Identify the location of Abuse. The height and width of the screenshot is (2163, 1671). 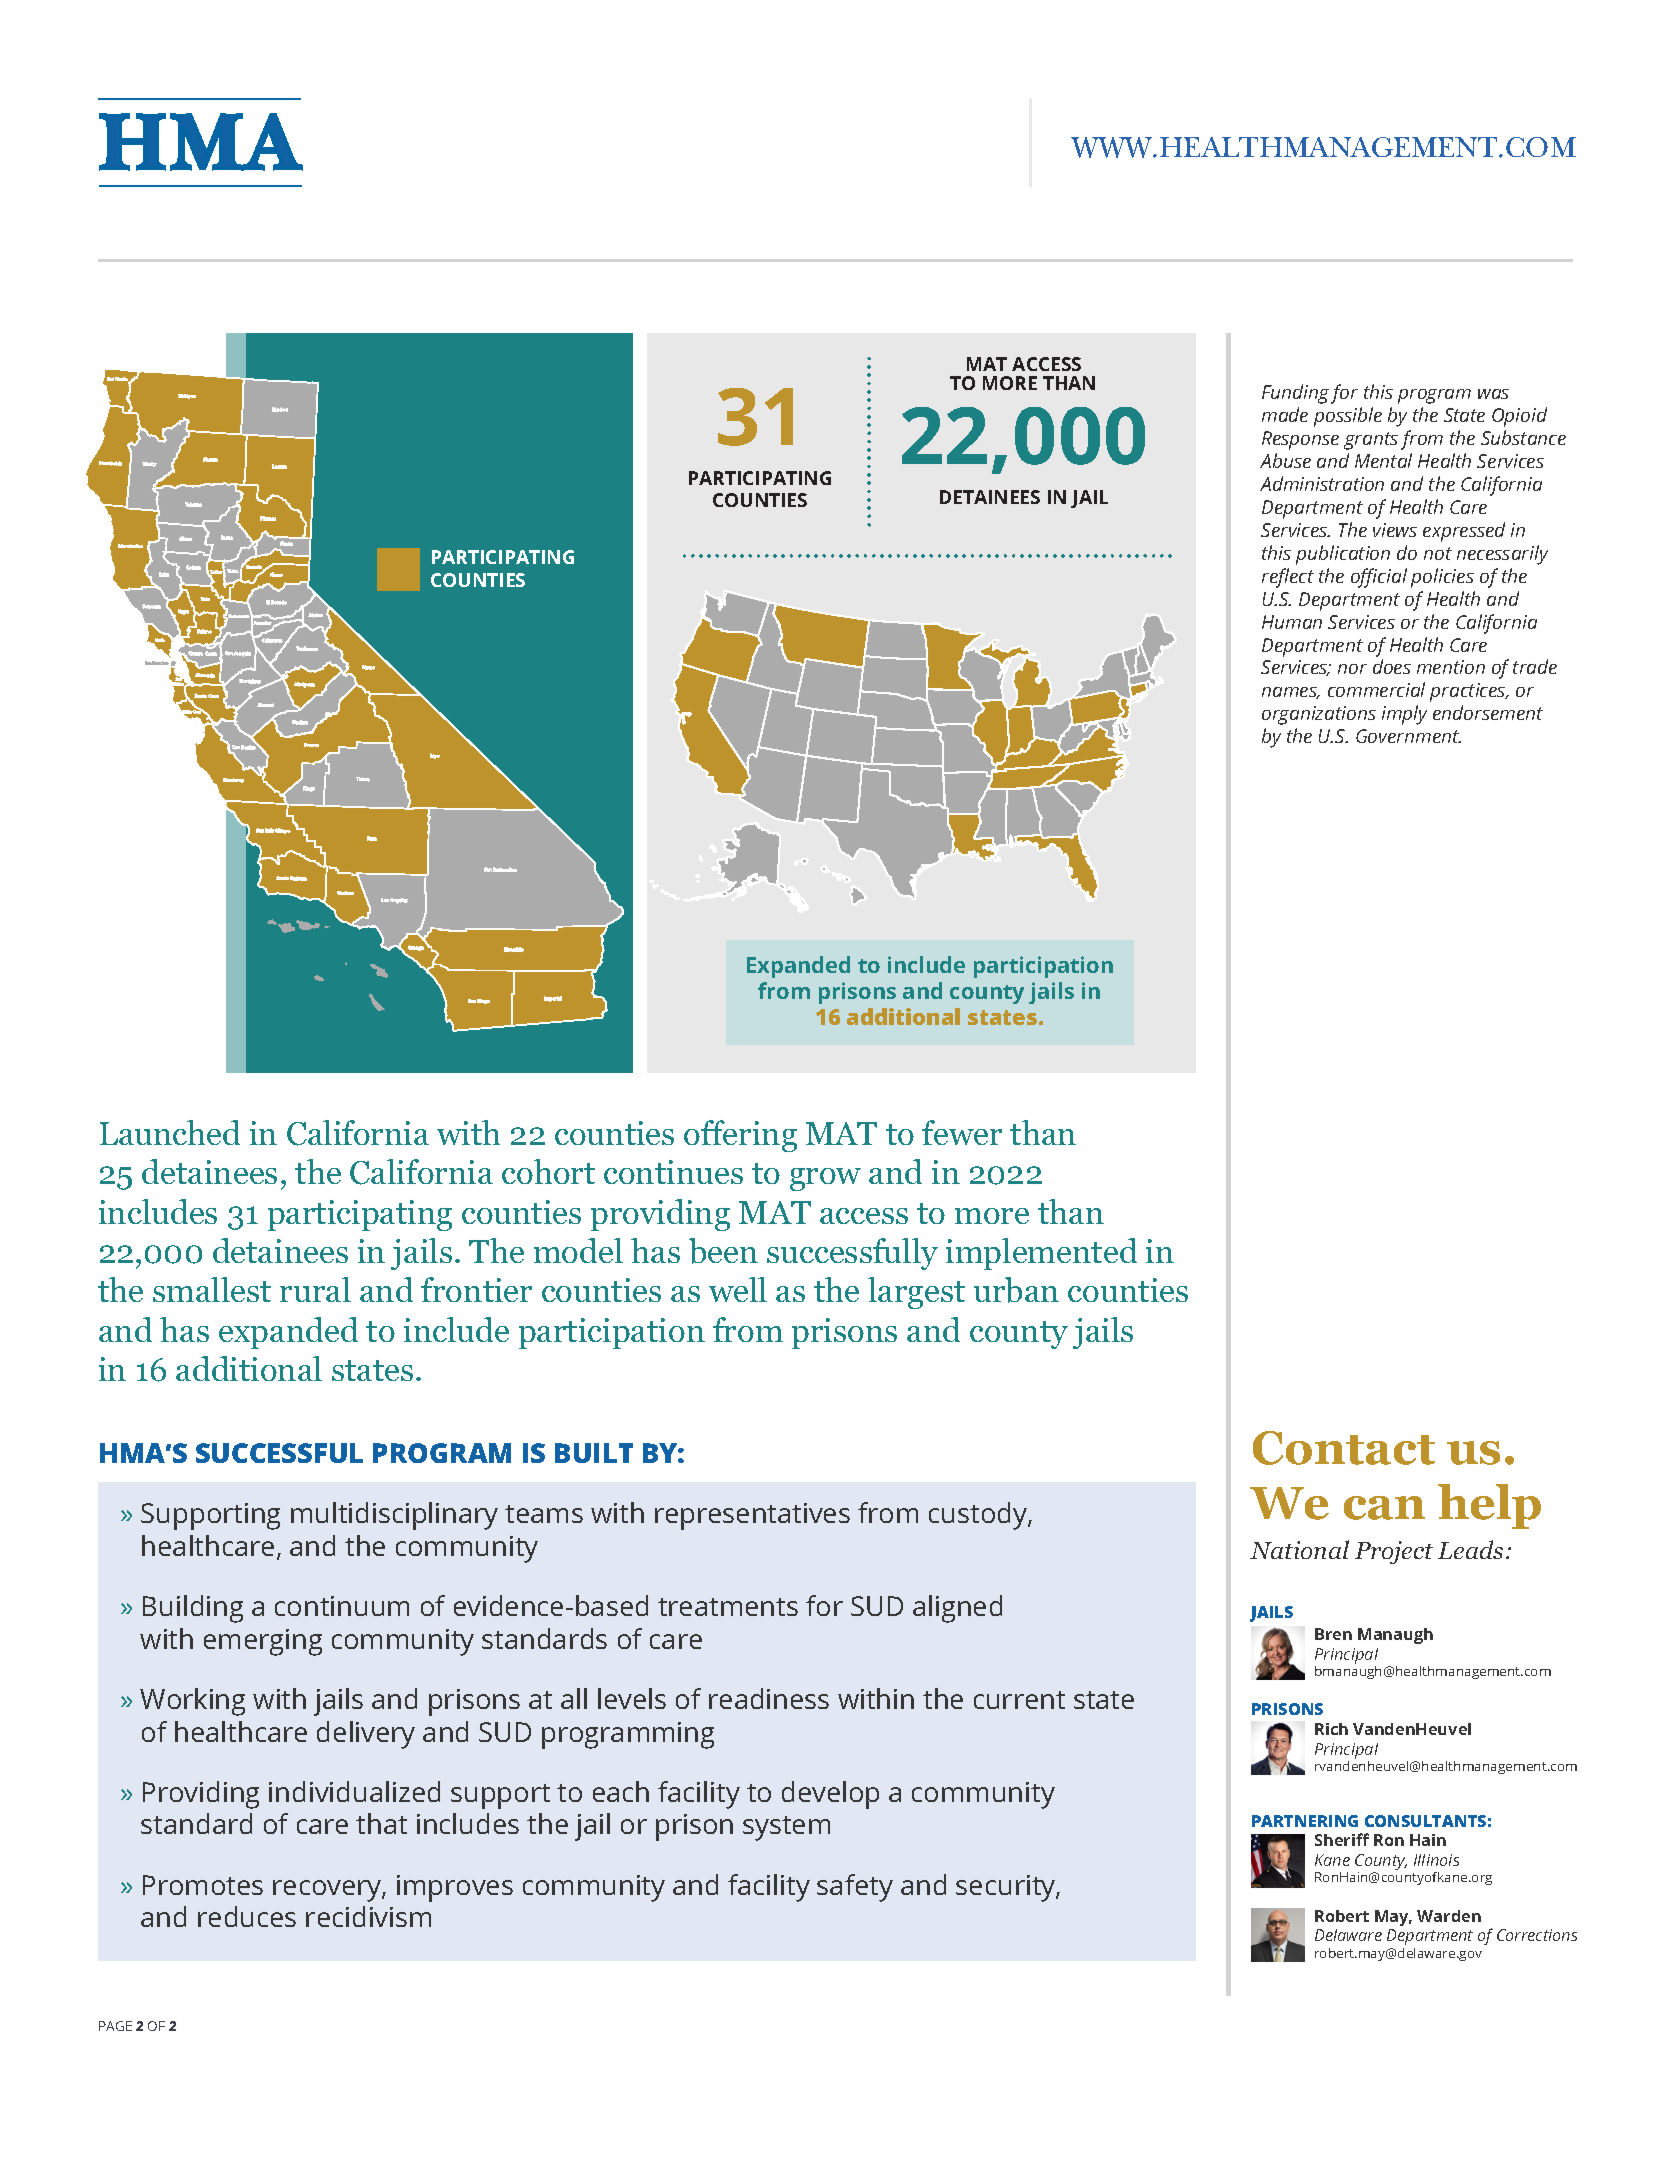
(1285, 460).
